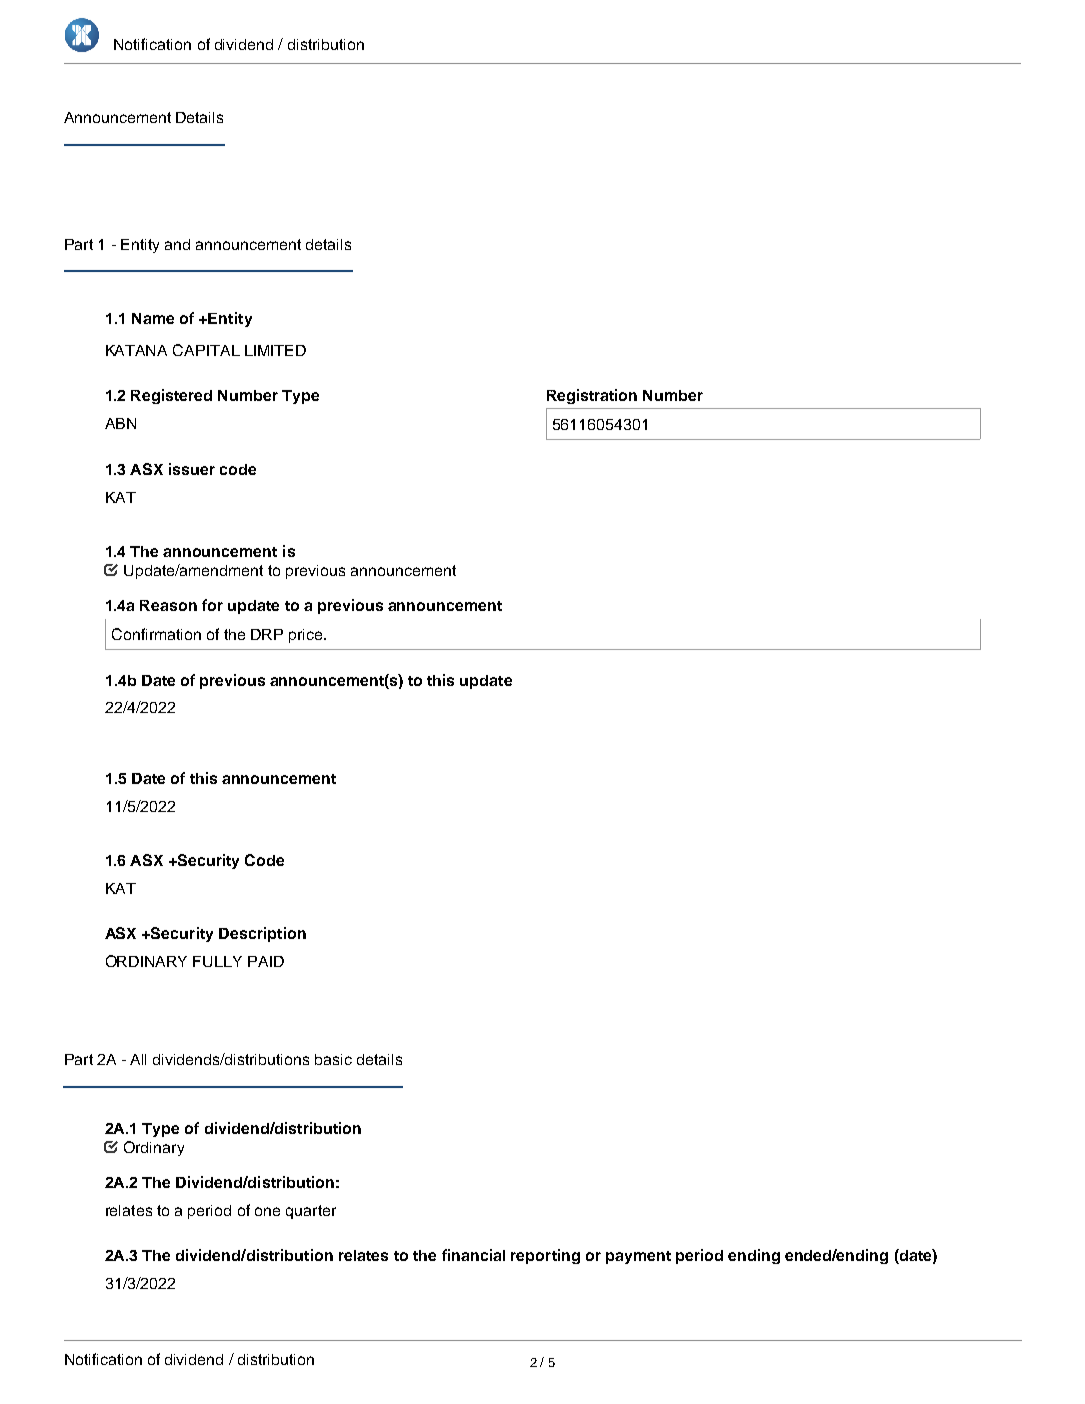 This screenshot has width=1085, height=1404. What do you see at coordinates (262, 934) in the screenshot?
I see `Description` at bounding box center [262, 934].
